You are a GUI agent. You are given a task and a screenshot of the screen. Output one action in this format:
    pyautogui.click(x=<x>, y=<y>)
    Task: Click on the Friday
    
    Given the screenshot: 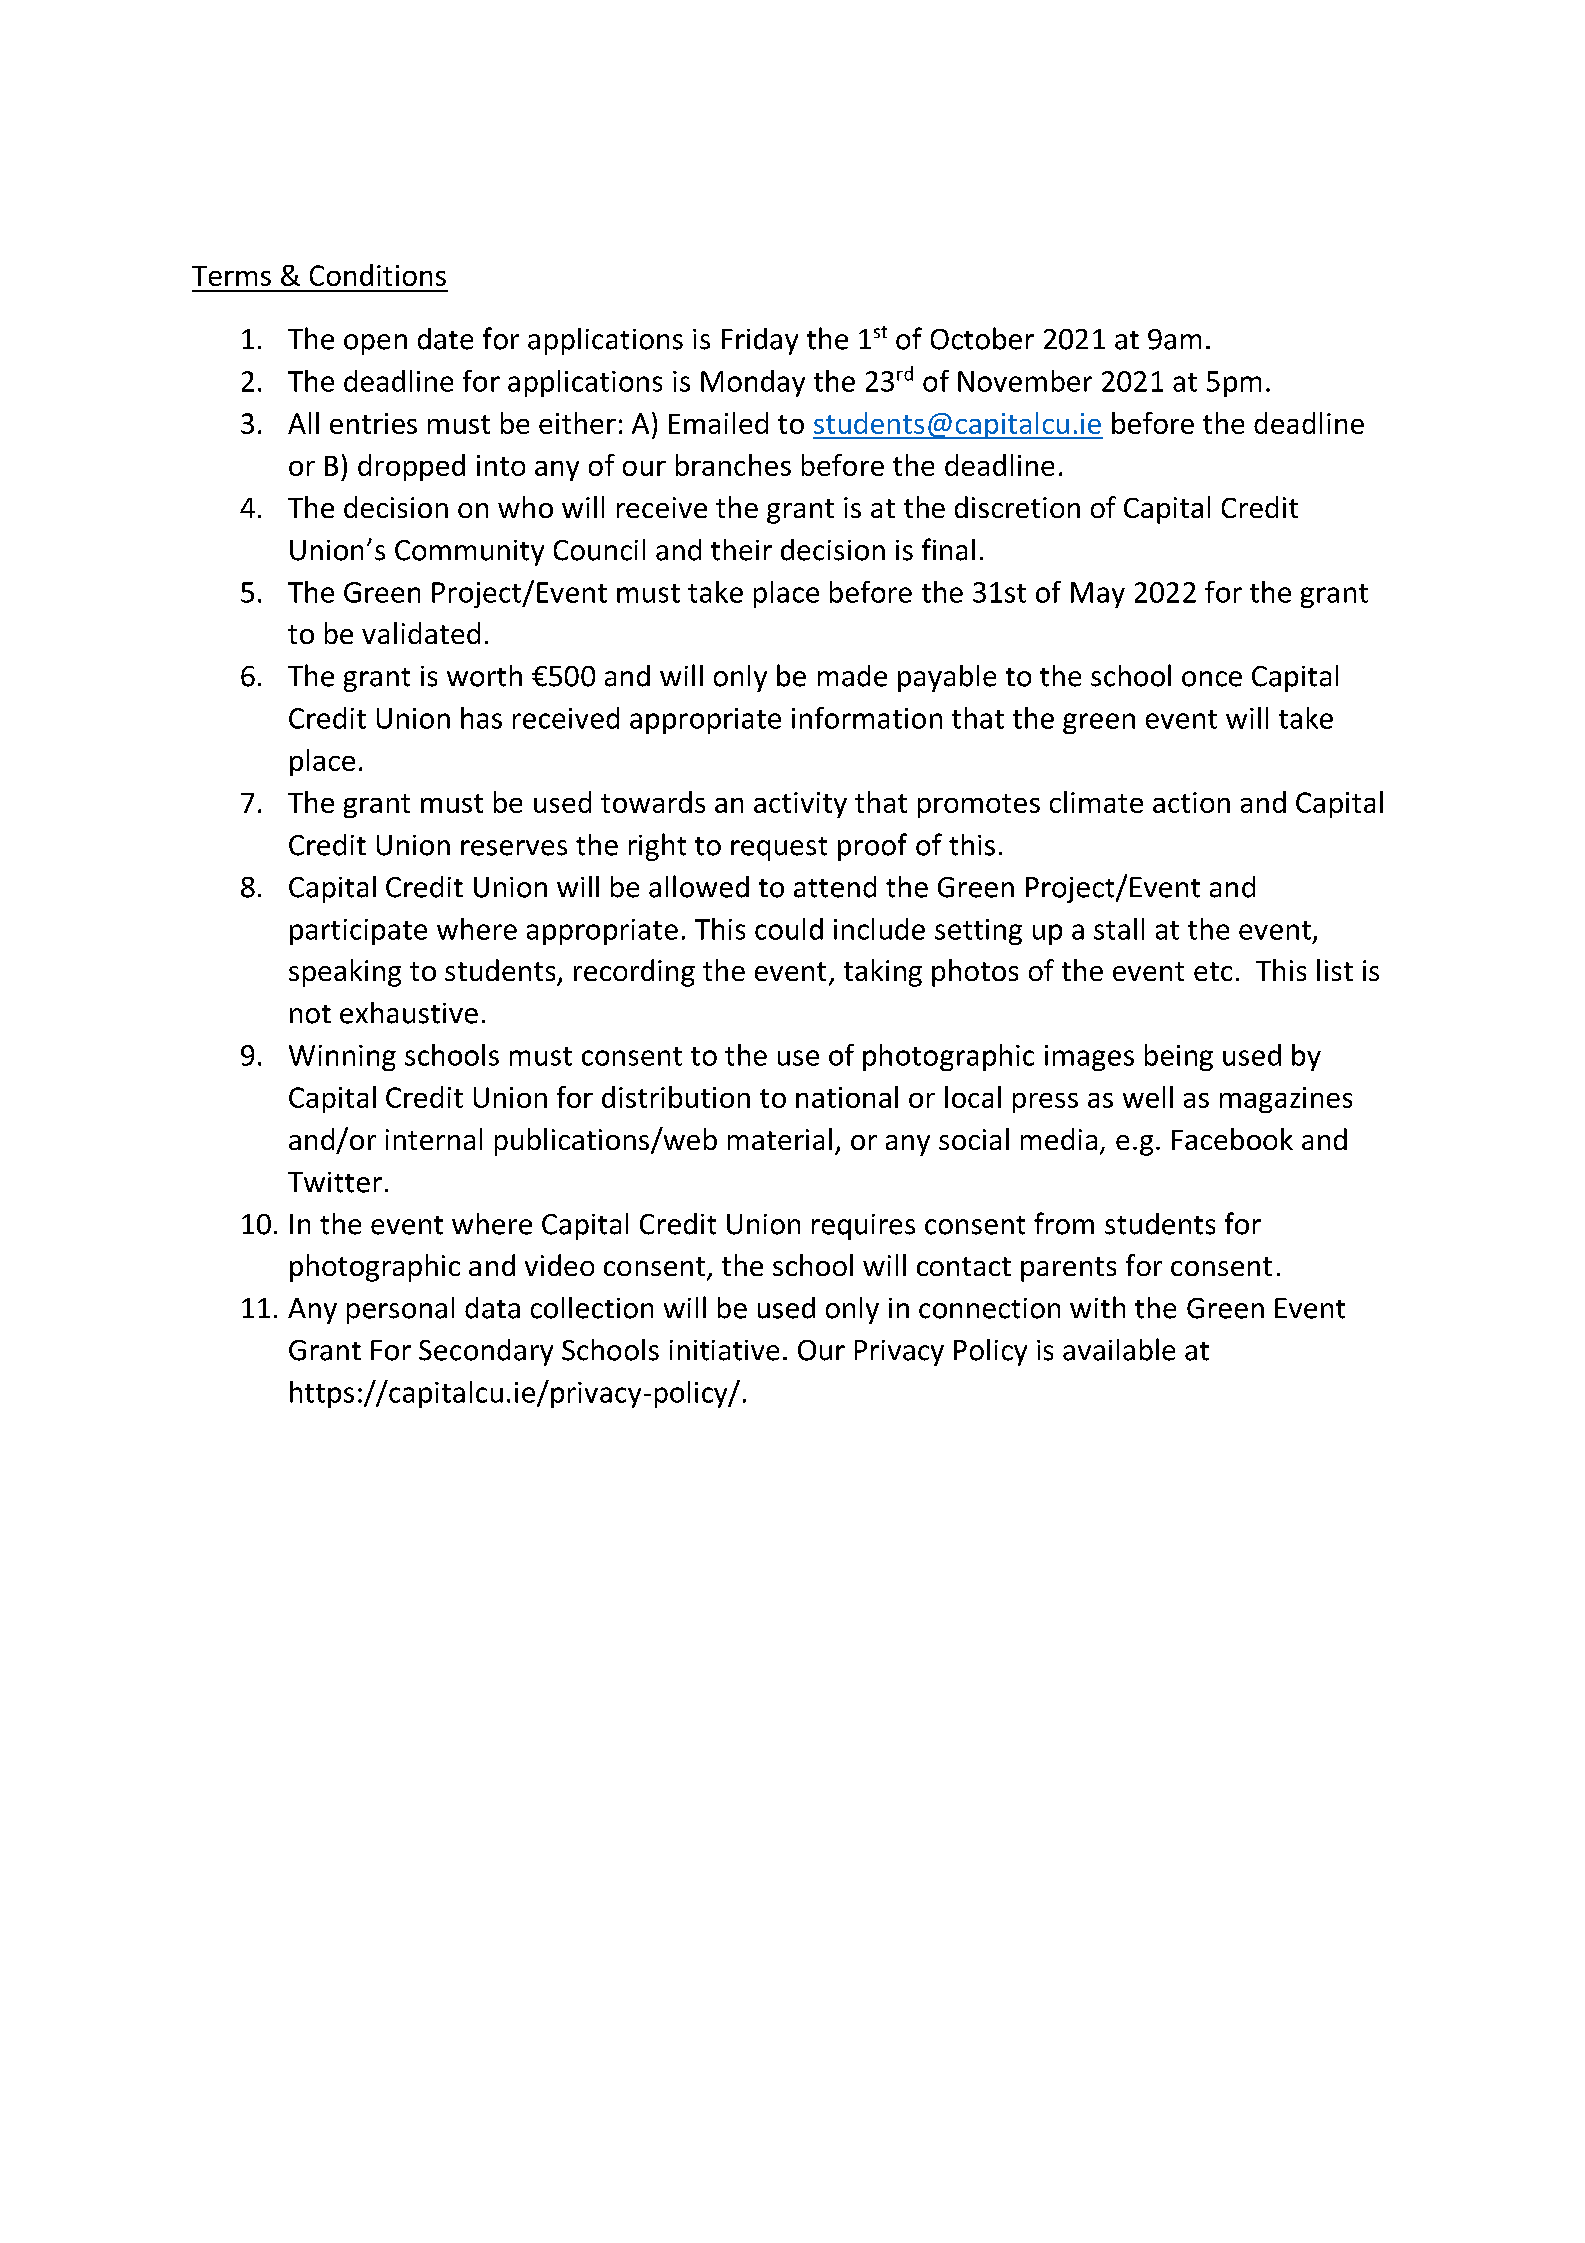 What is the action you would take?
    pyautogui.click(x=760, y=341)
